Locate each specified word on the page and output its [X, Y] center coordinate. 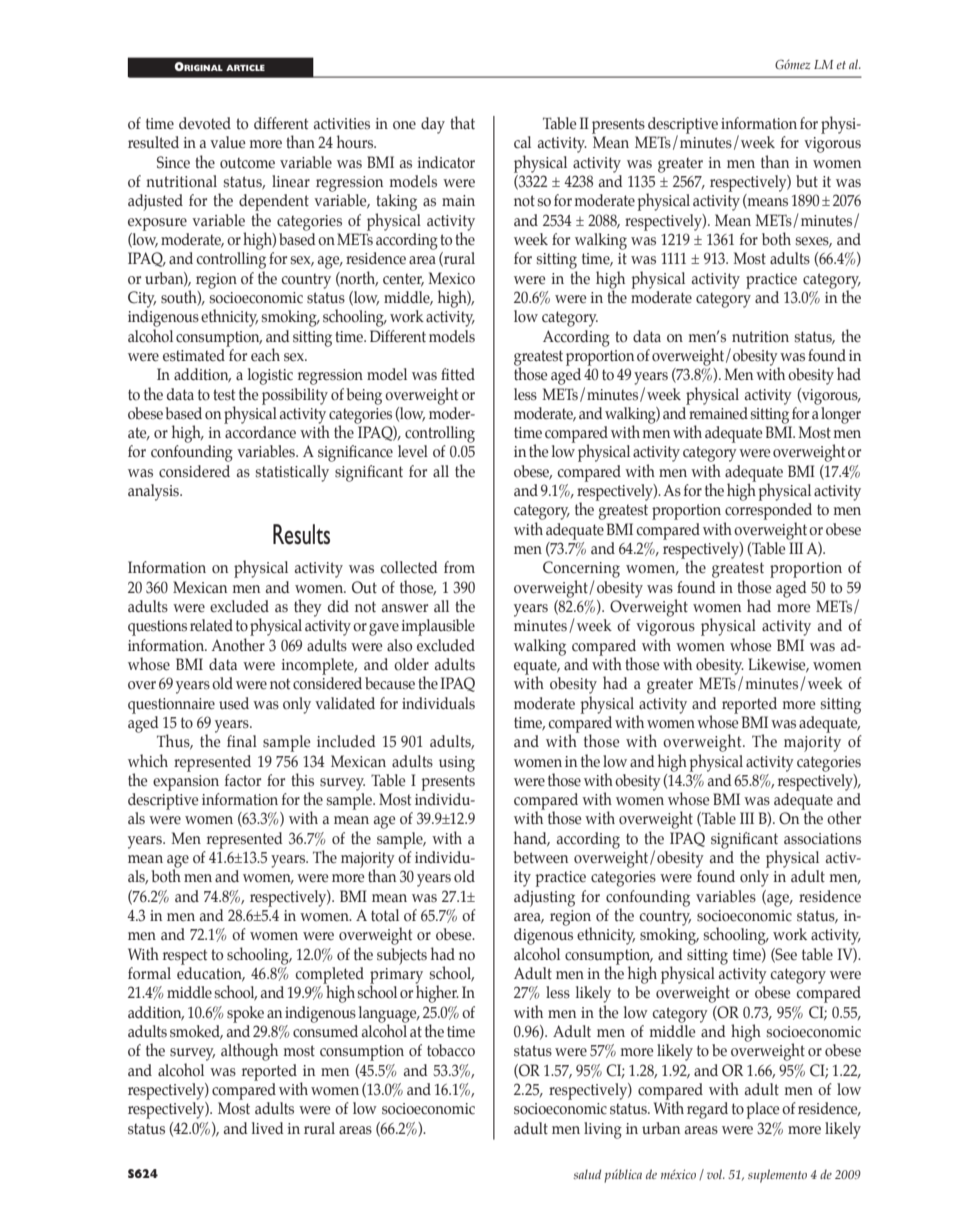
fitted [458, 374]
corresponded [768, 511]
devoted [205, 123]
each [265, 355]
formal [149, 973]
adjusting [544, 898]
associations [822, 839]
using [457, 764]
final [242, 741]
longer [841, 415]
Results [301, 534]
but [807, 181]
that [463, 123]
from [459, 567]
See [785, 955]
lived [268, 1128]
